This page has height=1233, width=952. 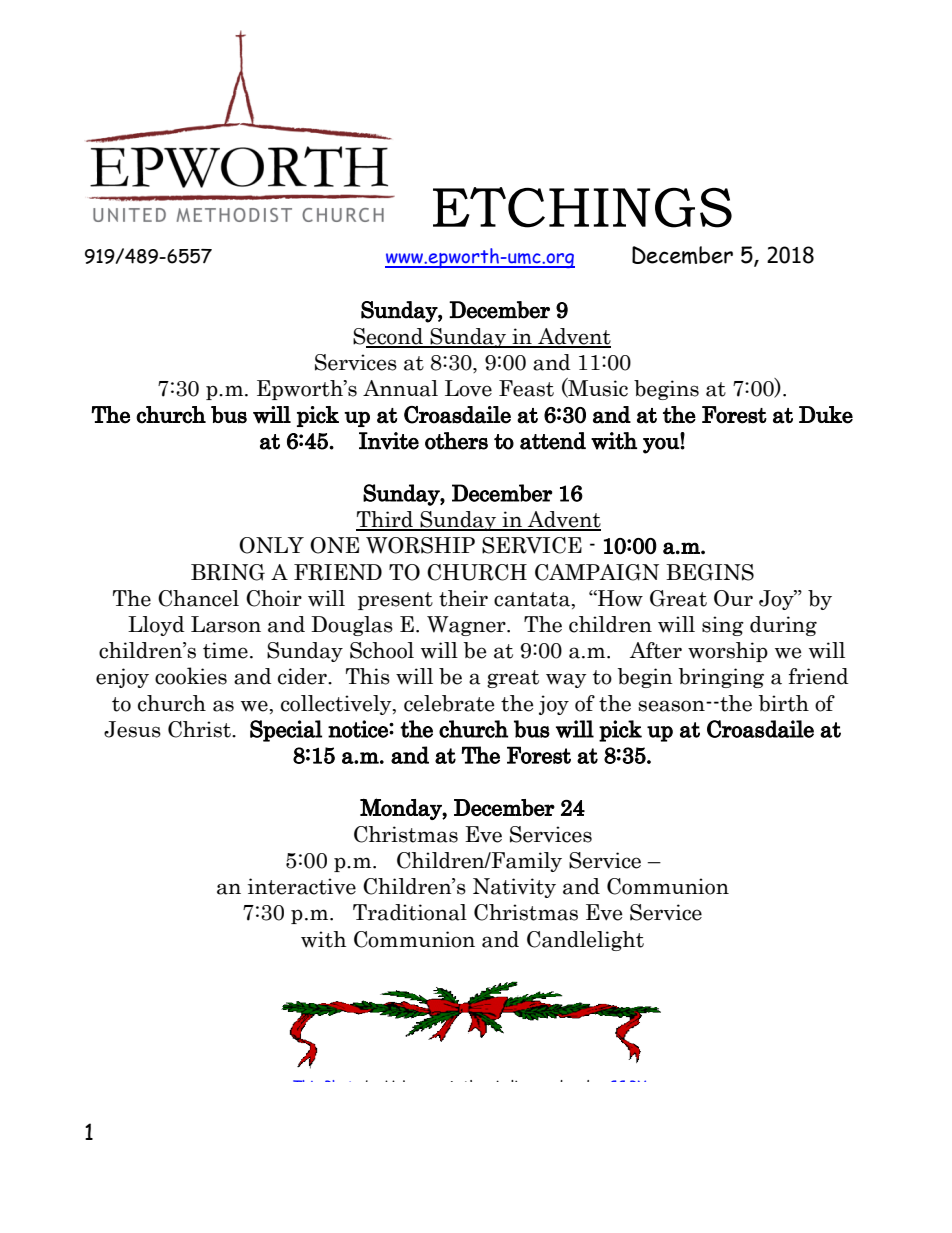 I want to click on Annual, so click(x=400, y=388).
